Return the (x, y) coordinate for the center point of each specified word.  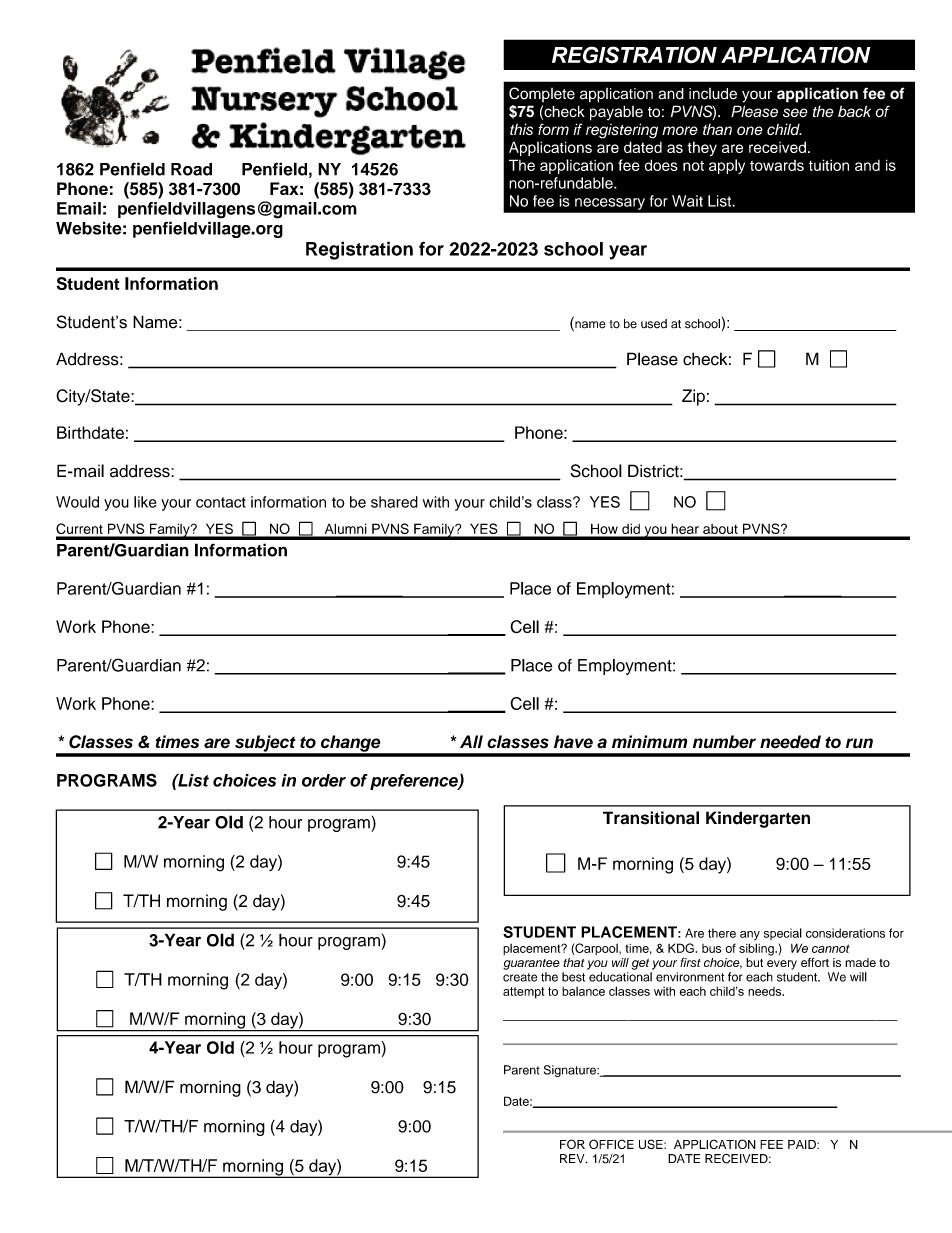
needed (790, 742)
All (471, 741)
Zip (693, 397)
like (145, 502)
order (324, 780)
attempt (523, 993)
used (654, 324)
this (521, 129)
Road (191, 169)
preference (415, 782)
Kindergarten (758, 819)
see (795, 113)
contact (221, 502)
